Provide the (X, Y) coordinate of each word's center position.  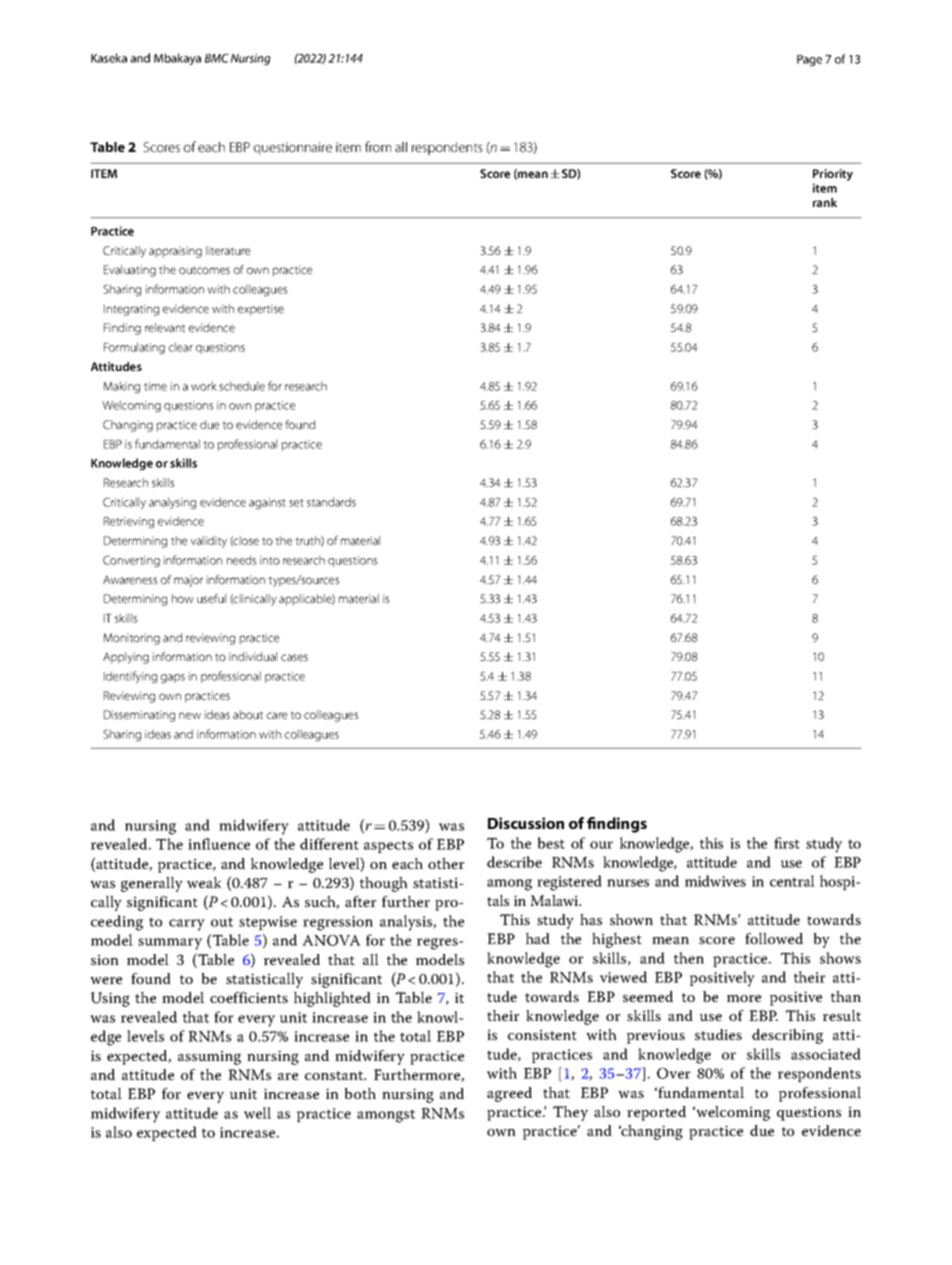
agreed (509, 1094)
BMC (217, 58)
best (551, 843)
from (378, 146)
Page (809, 60)
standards (331, 502)
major (188, 581)
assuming (209, 1057)
